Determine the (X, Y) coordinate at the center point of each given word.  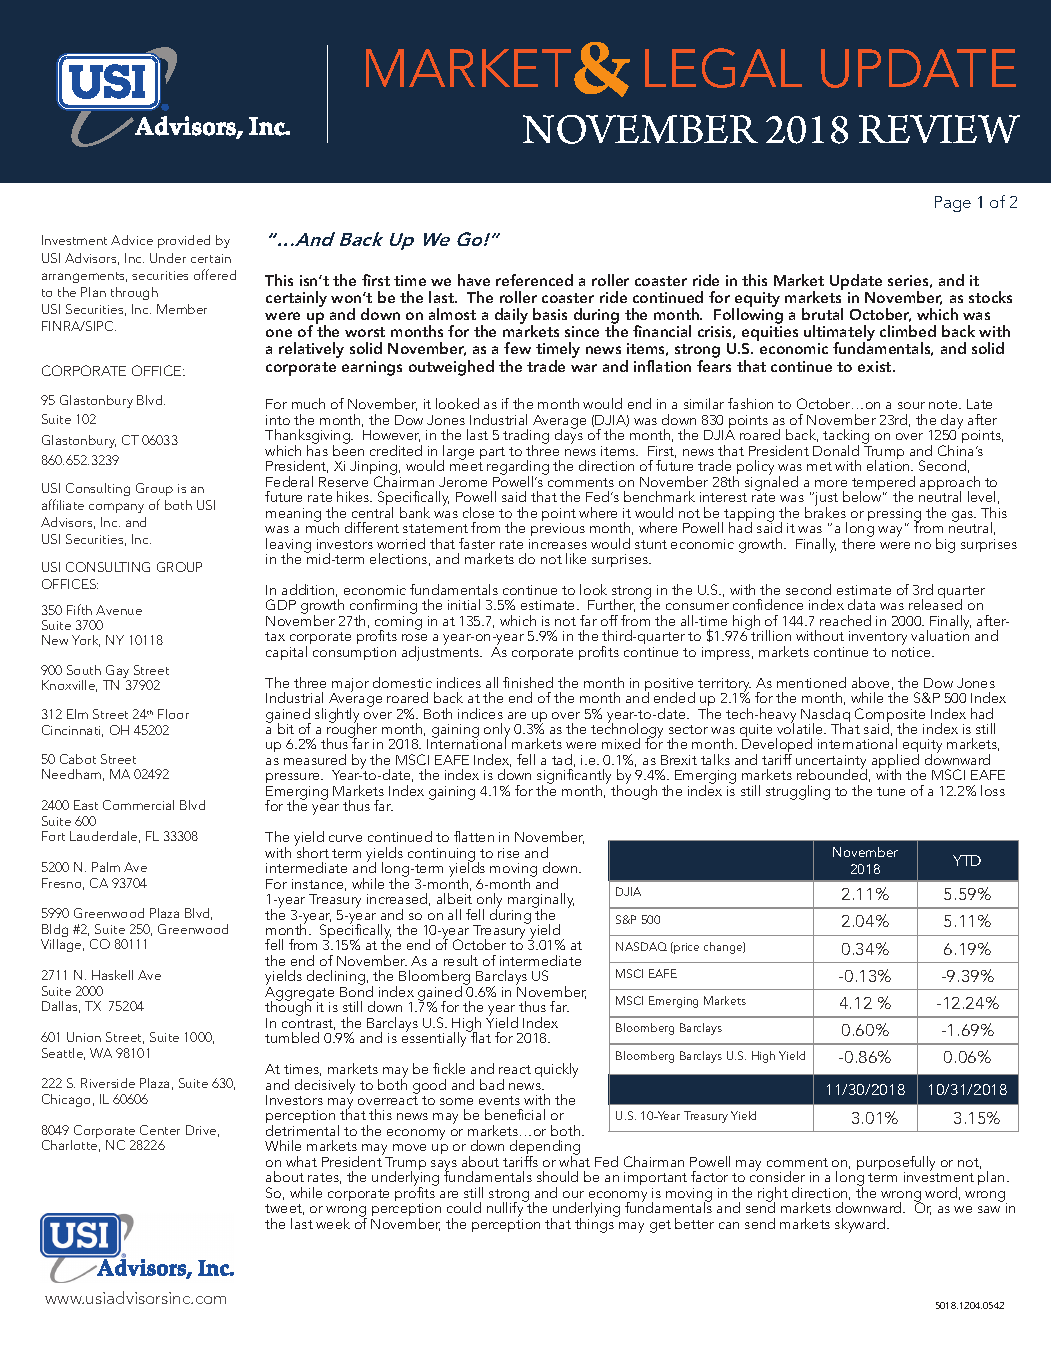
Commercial (138, 805)
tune (891, 791)
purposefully (896, 1164)
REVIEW (939, 129)
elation (889, 464)
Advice (132, 240)
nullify (506, 1210)
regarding (518, 469)
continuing (441, 856)
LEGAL (723, 68)
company (116, 508)
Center (160, 1130)
